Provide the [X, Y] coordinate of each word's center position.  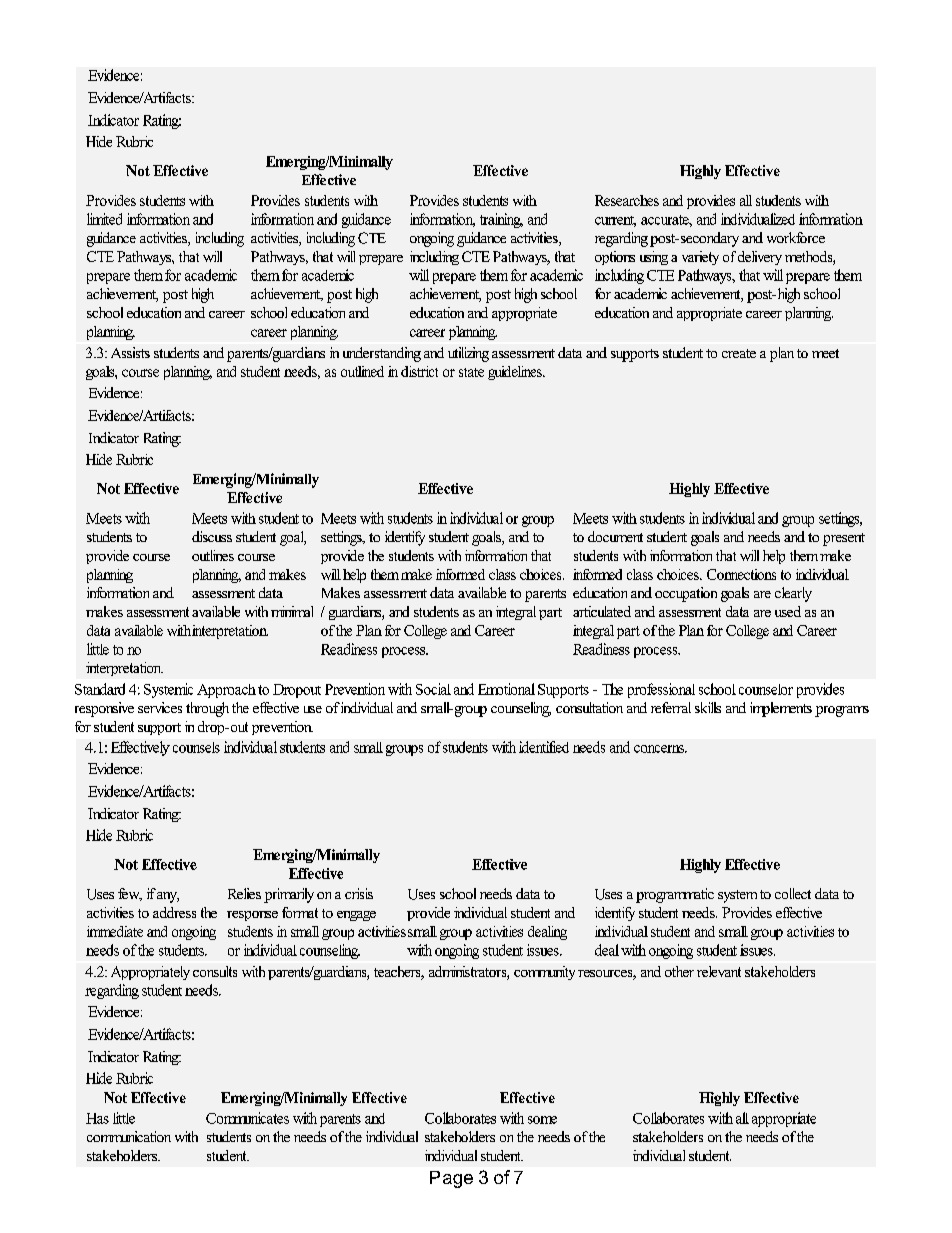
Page [451, 1179]
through [207, 709]
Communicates [247, 1118]
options [615, 258]
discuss [212, 536]
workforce [796, 237]
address [174, 912]
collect [793, 893]
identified [544, 747]
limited [104, 219]
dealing [547, 933]
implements [781, 709]
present [844, 539]
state [471, 372]
